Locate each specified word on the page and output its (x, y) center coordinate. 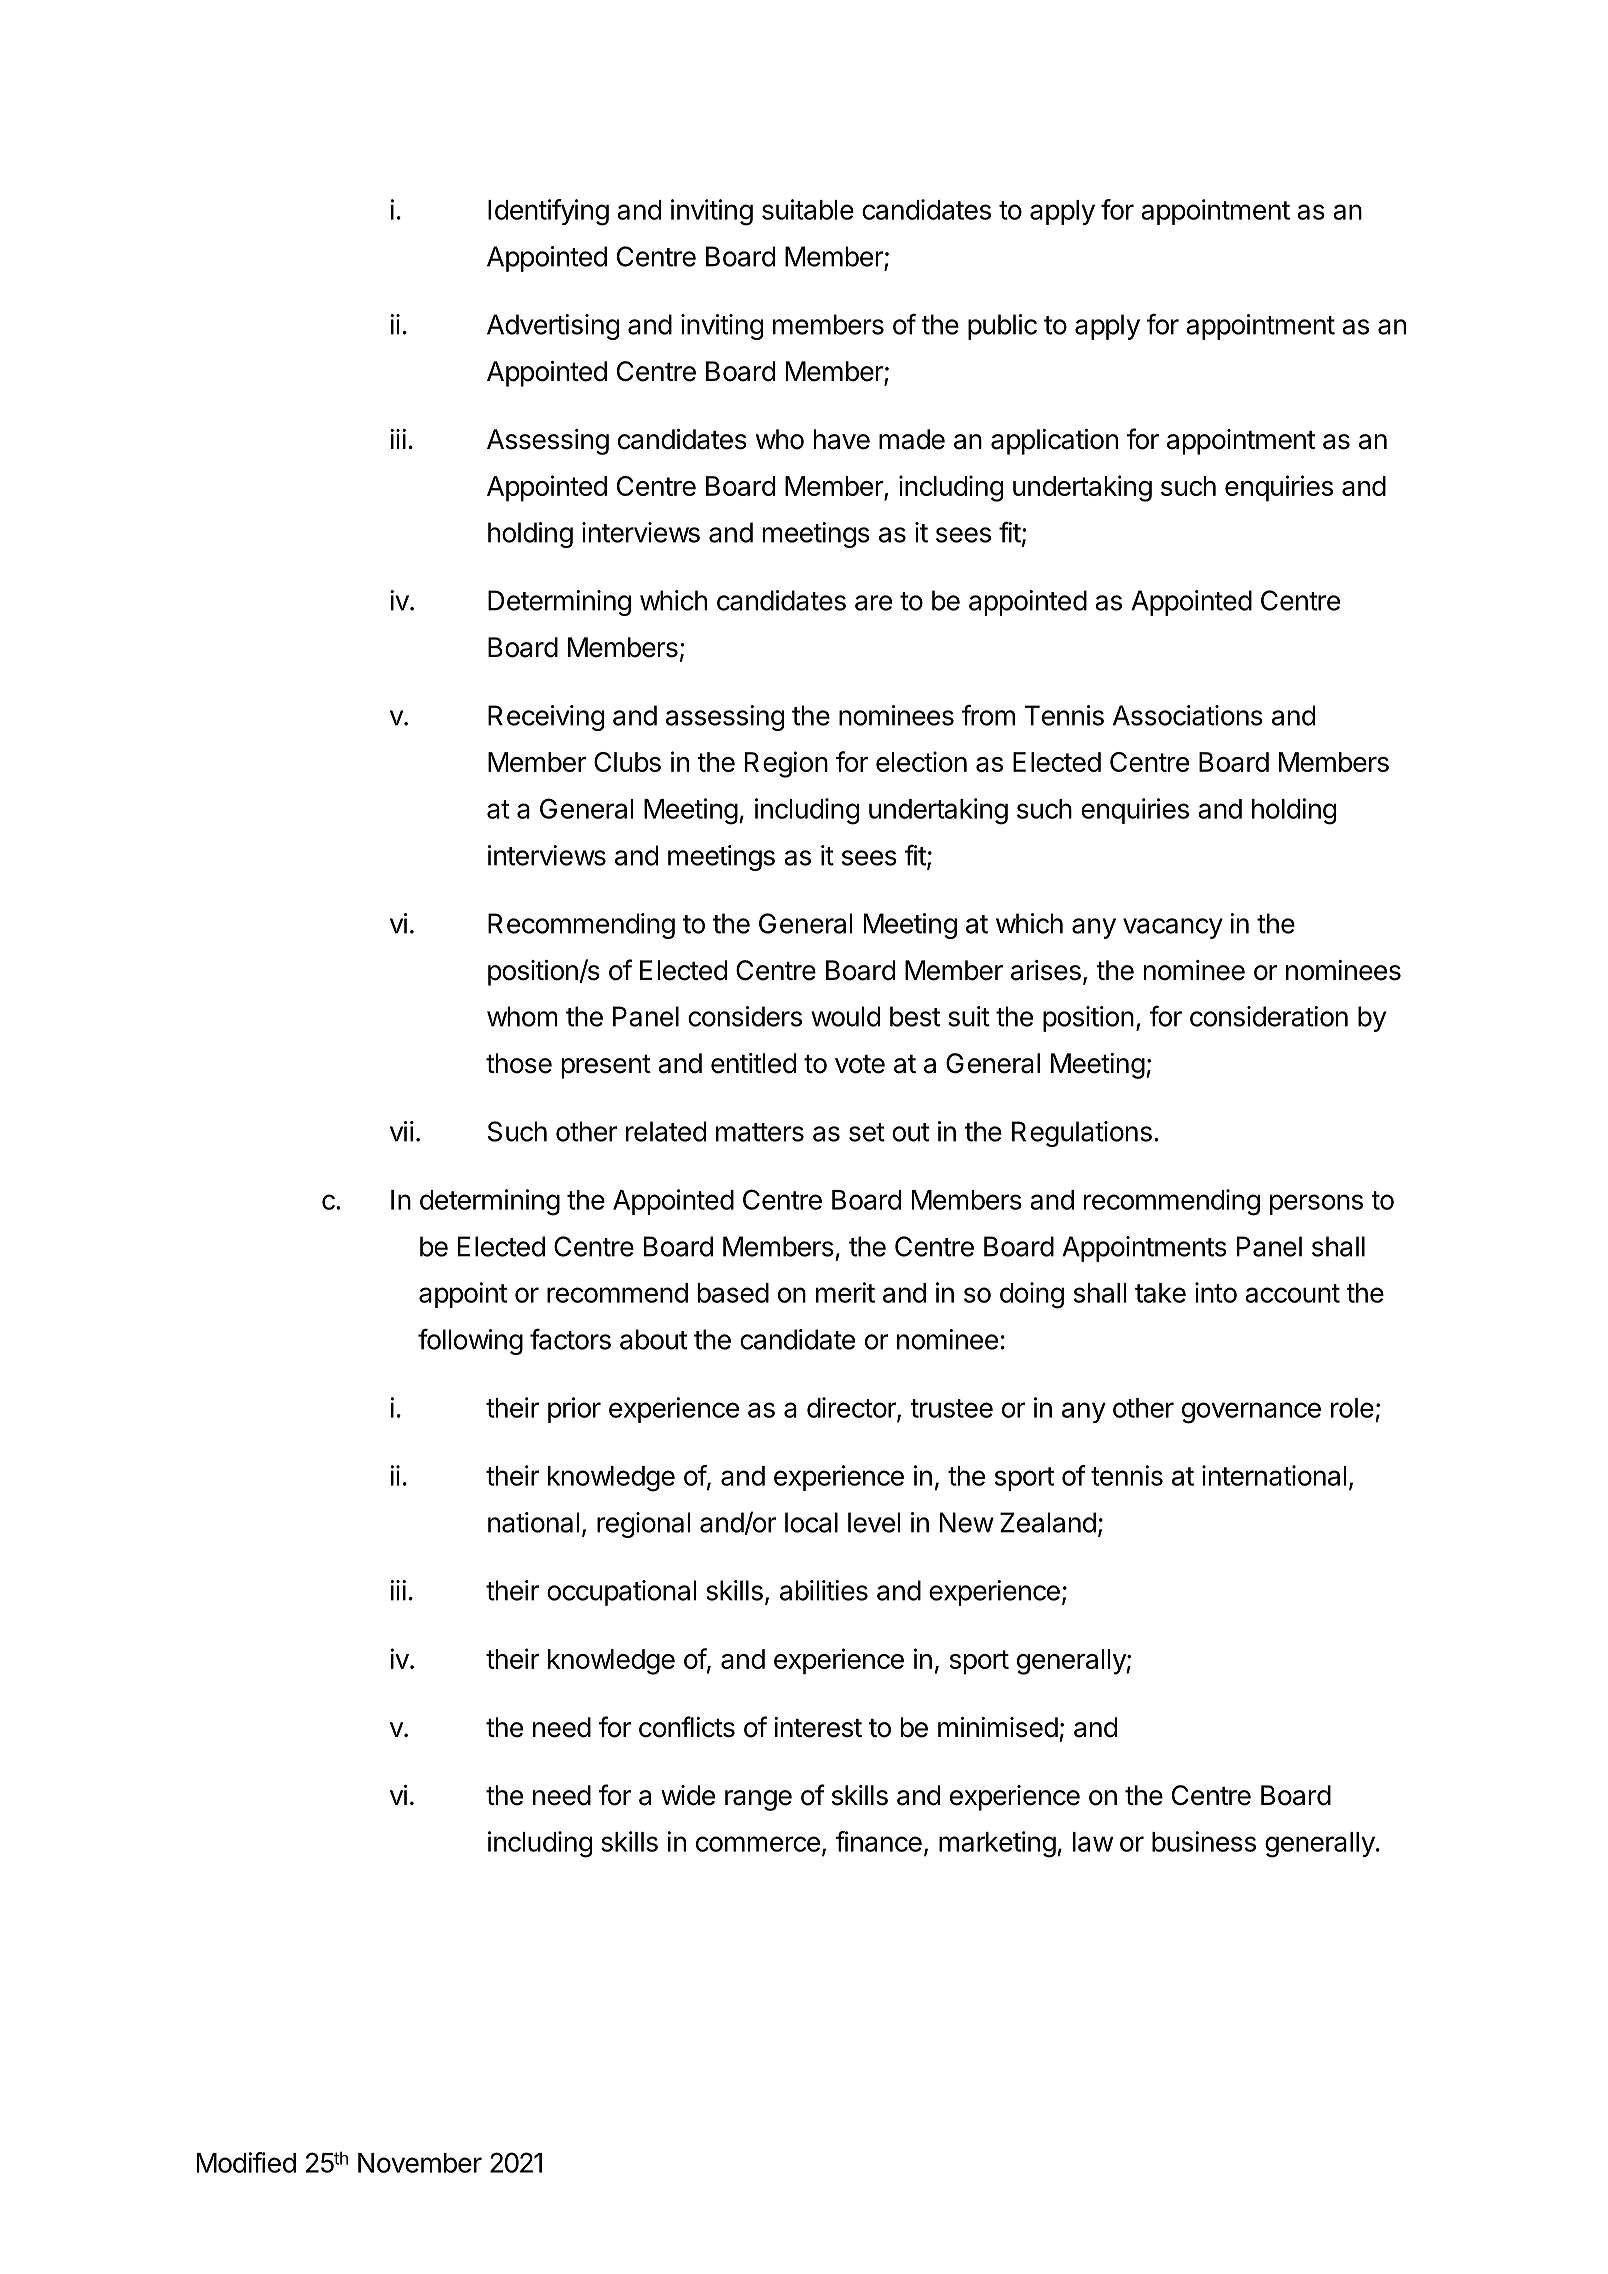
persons (1316, 1204)
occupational (621, 1593)
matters (760, 1132)
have (842, 439)
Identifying (548, 212)
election (921, 761)
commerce (758, 1844)
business (1204, 1841)
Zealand (1048, 1522)
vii (402, 1131)
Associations (1188, 715)
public (1002, 327)
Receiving (546, 718)
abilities (824, 1590)
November (420, 2163)
